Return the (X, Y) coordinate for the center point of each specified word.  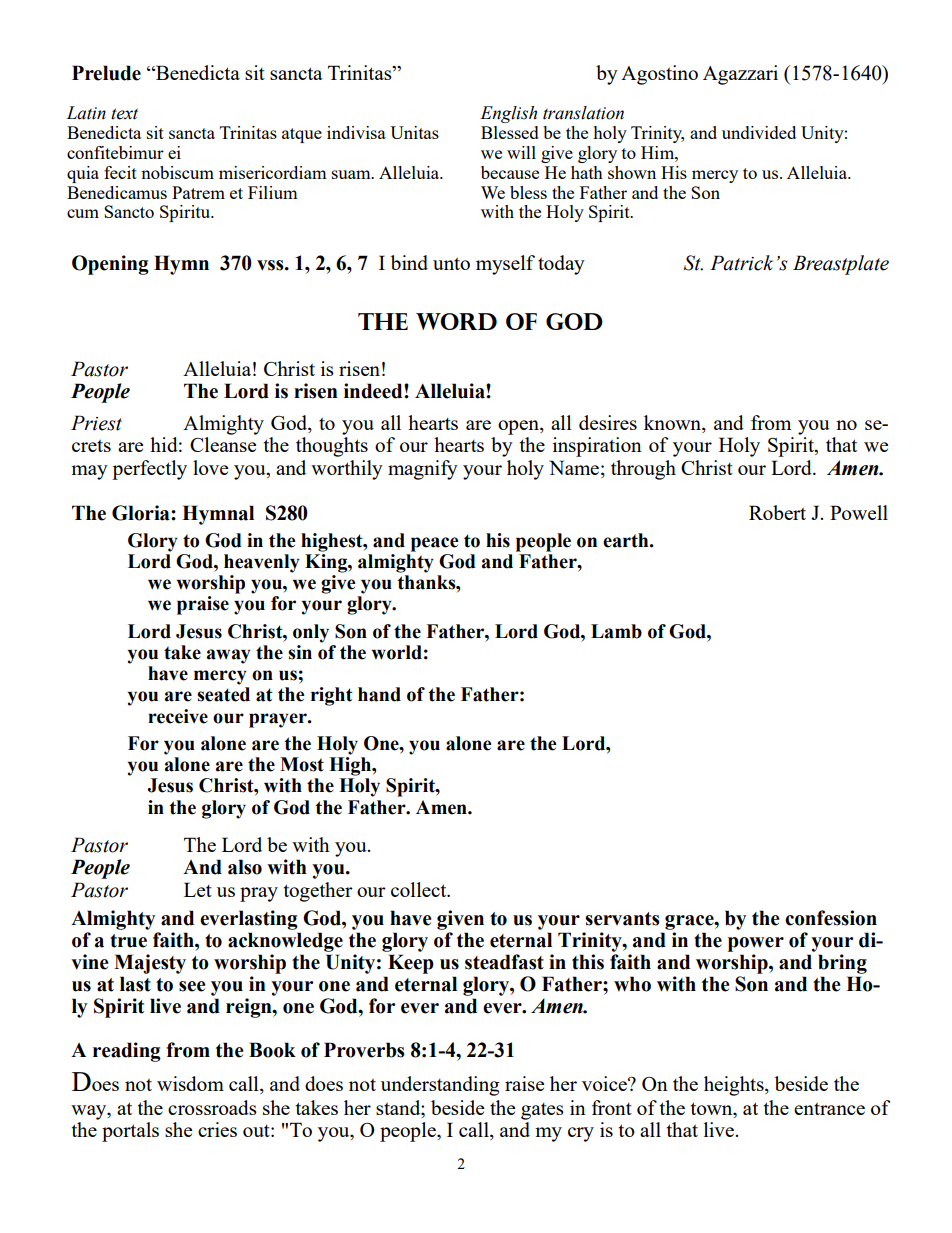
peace (435, 544)
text (124, 114)
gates (542, 1111)
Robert (777, 512)
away (229, 656)
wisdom (190, 1083)
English (508, 114)
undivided (759, 132)
